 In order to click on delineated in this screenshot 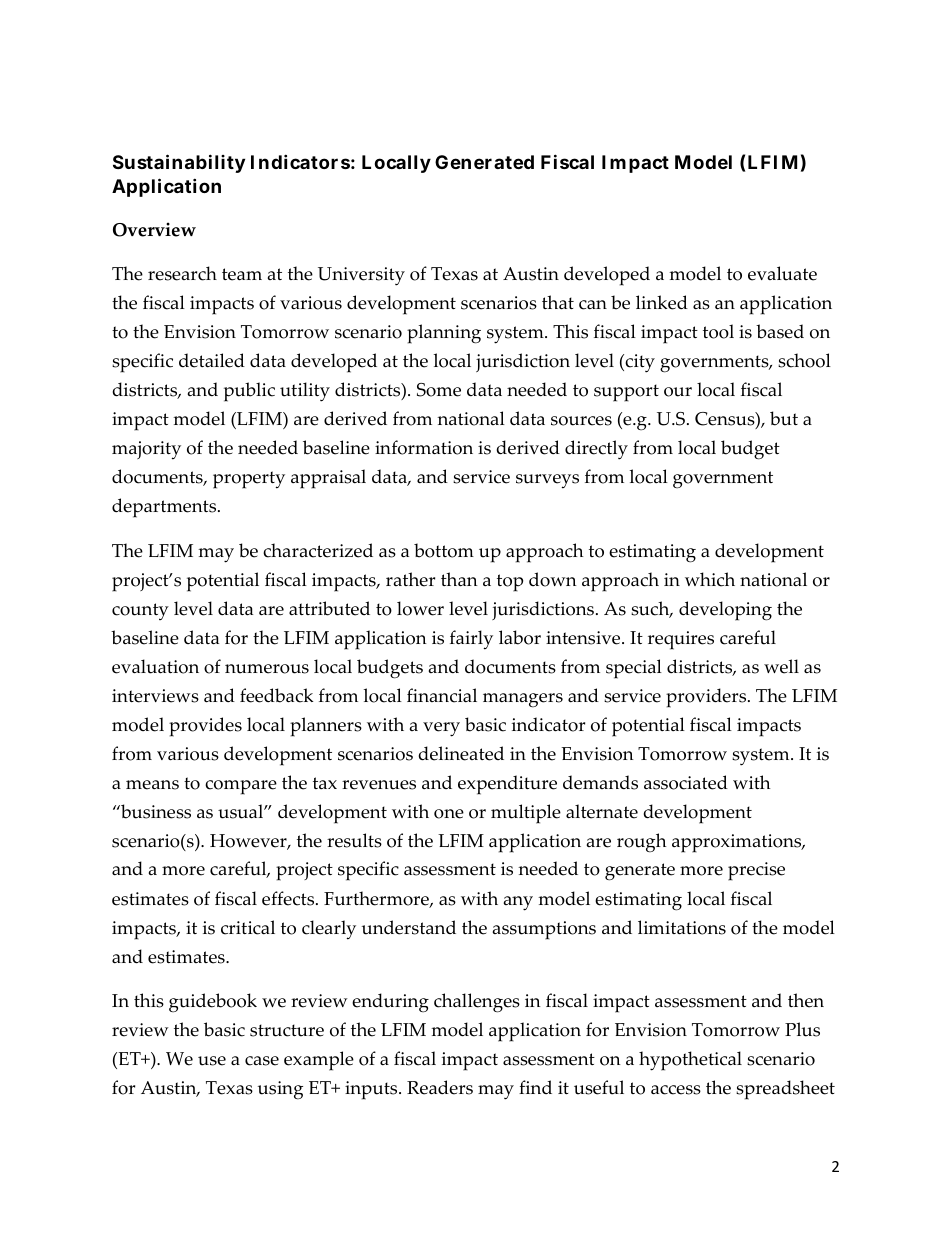, I will do `click(461, 753)`.
